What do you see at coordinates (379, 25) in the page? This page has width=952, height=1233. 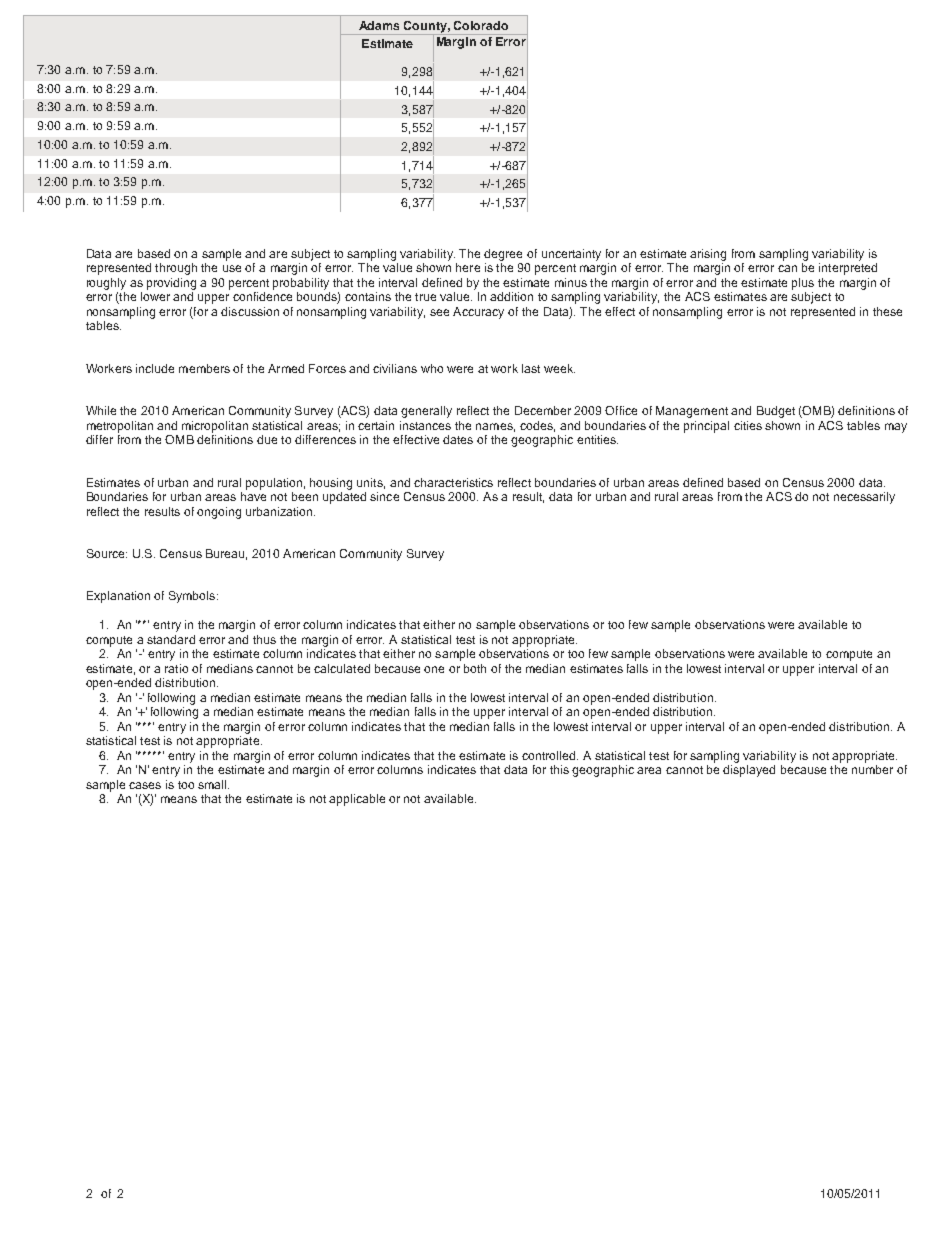 I see `Adams` at bounding box center [379, 25].
